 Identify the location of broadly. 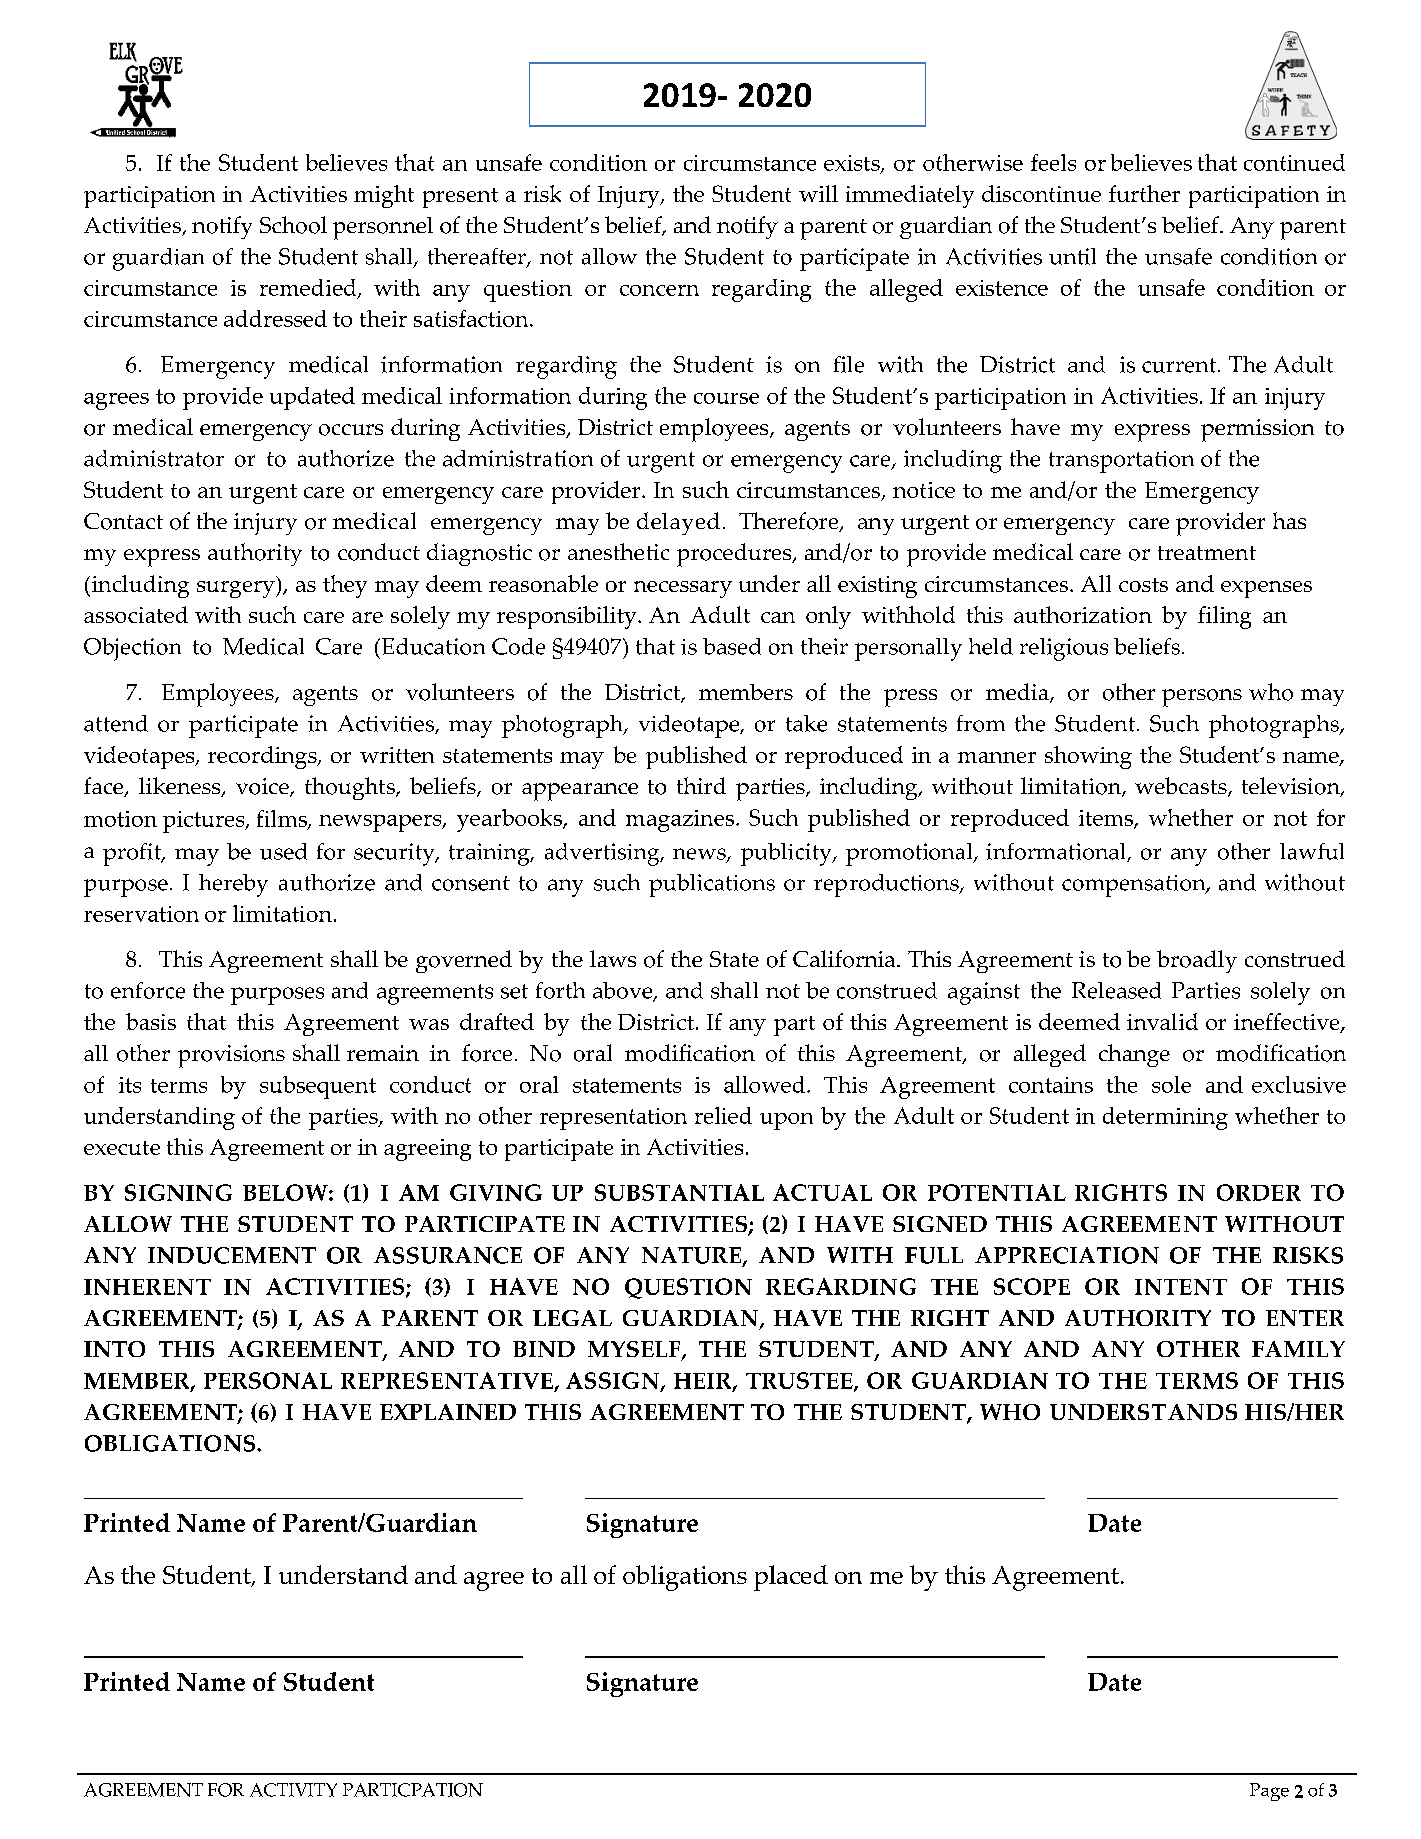
(1197, 961).
